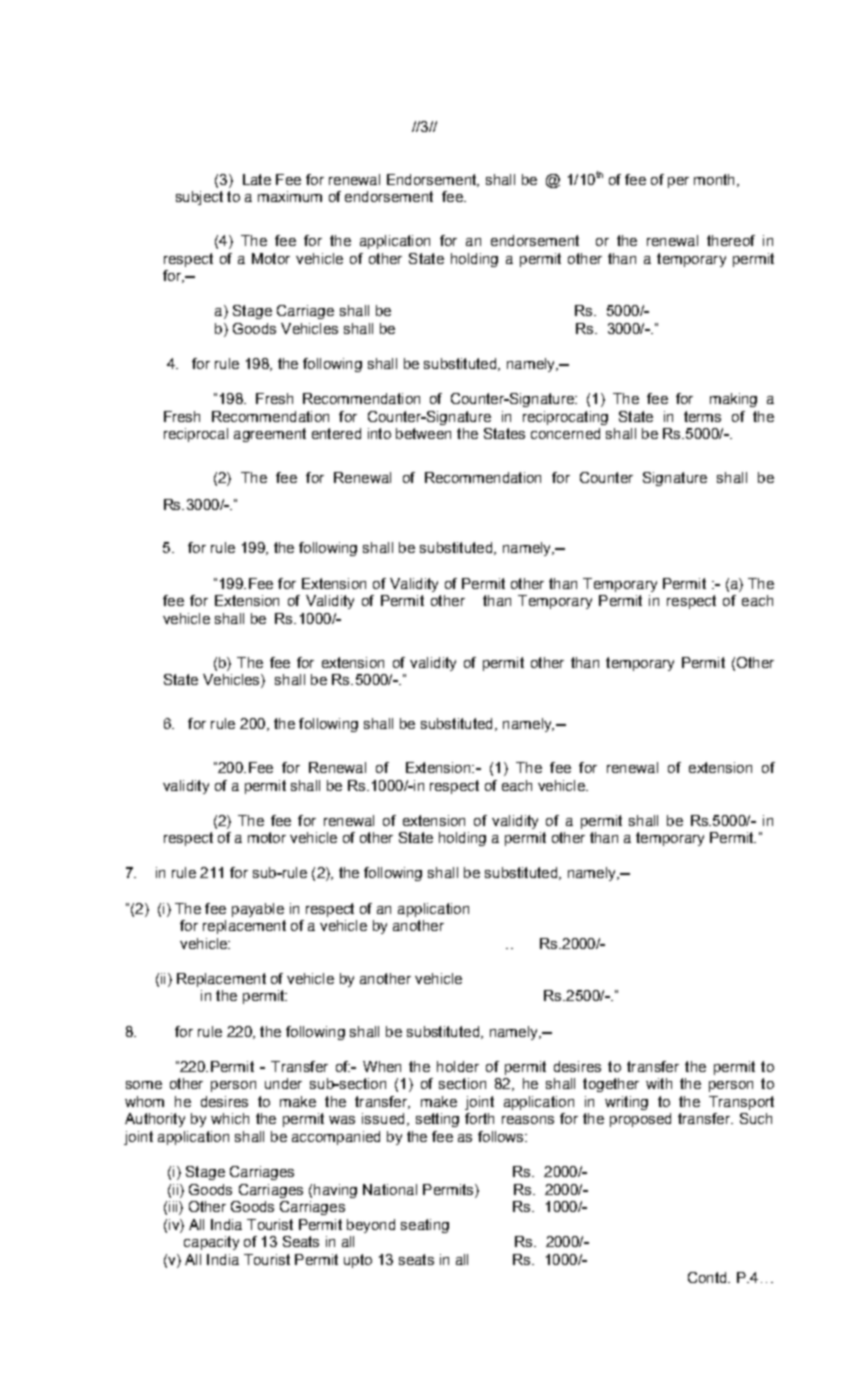 This screenshot has width=849, height=1400. I want to click on capacity, so click(211, 1243).
